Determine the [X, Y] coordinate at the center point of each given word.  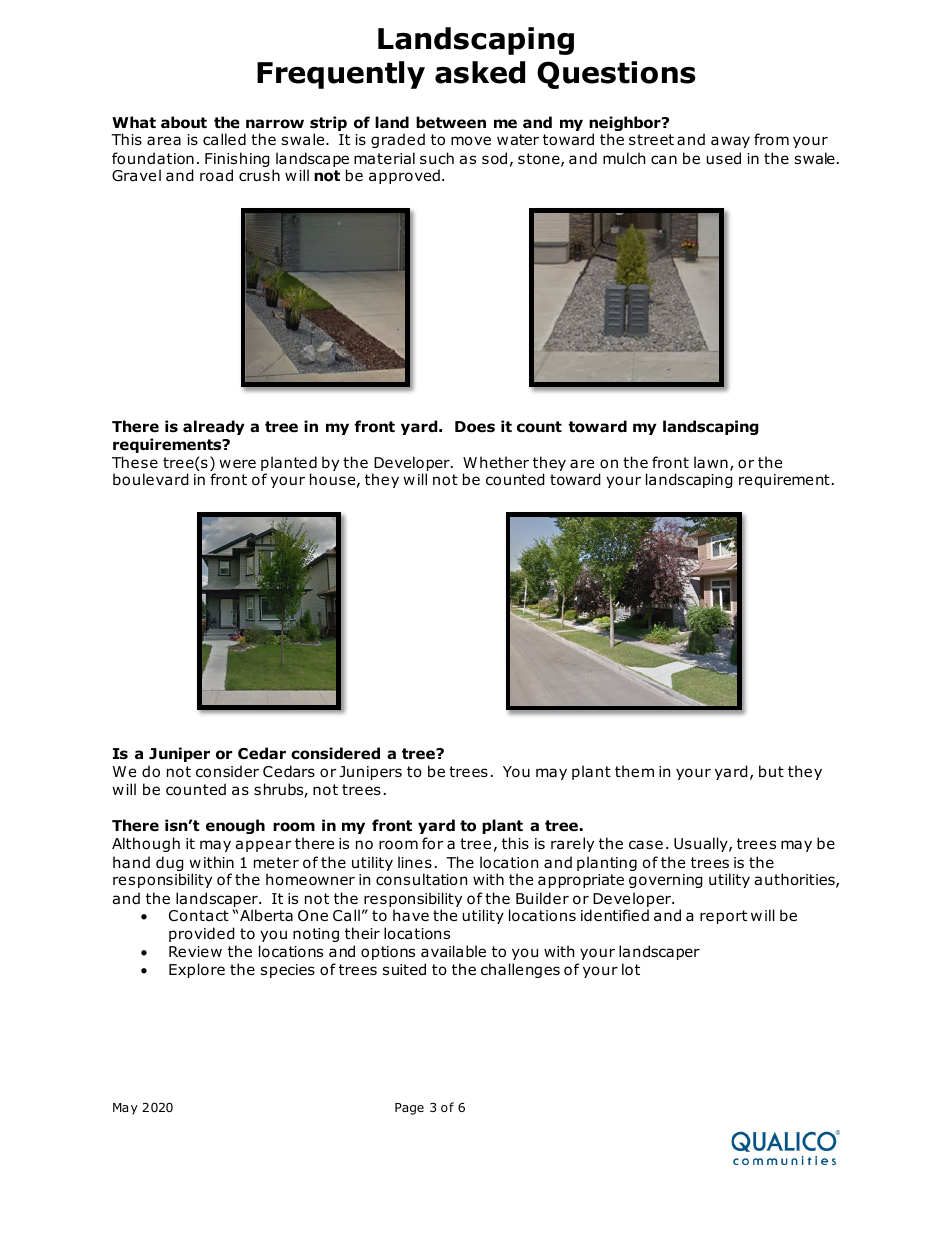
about [184, 122]
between [451, 122]
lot [631, 969]
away [730, 142]
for [432, 843]
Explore [197, 970]
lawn [711, 462]
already [214, 427]
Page [409, 1109]
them [634, 771]
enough [235, 826]
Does [475, 427]
